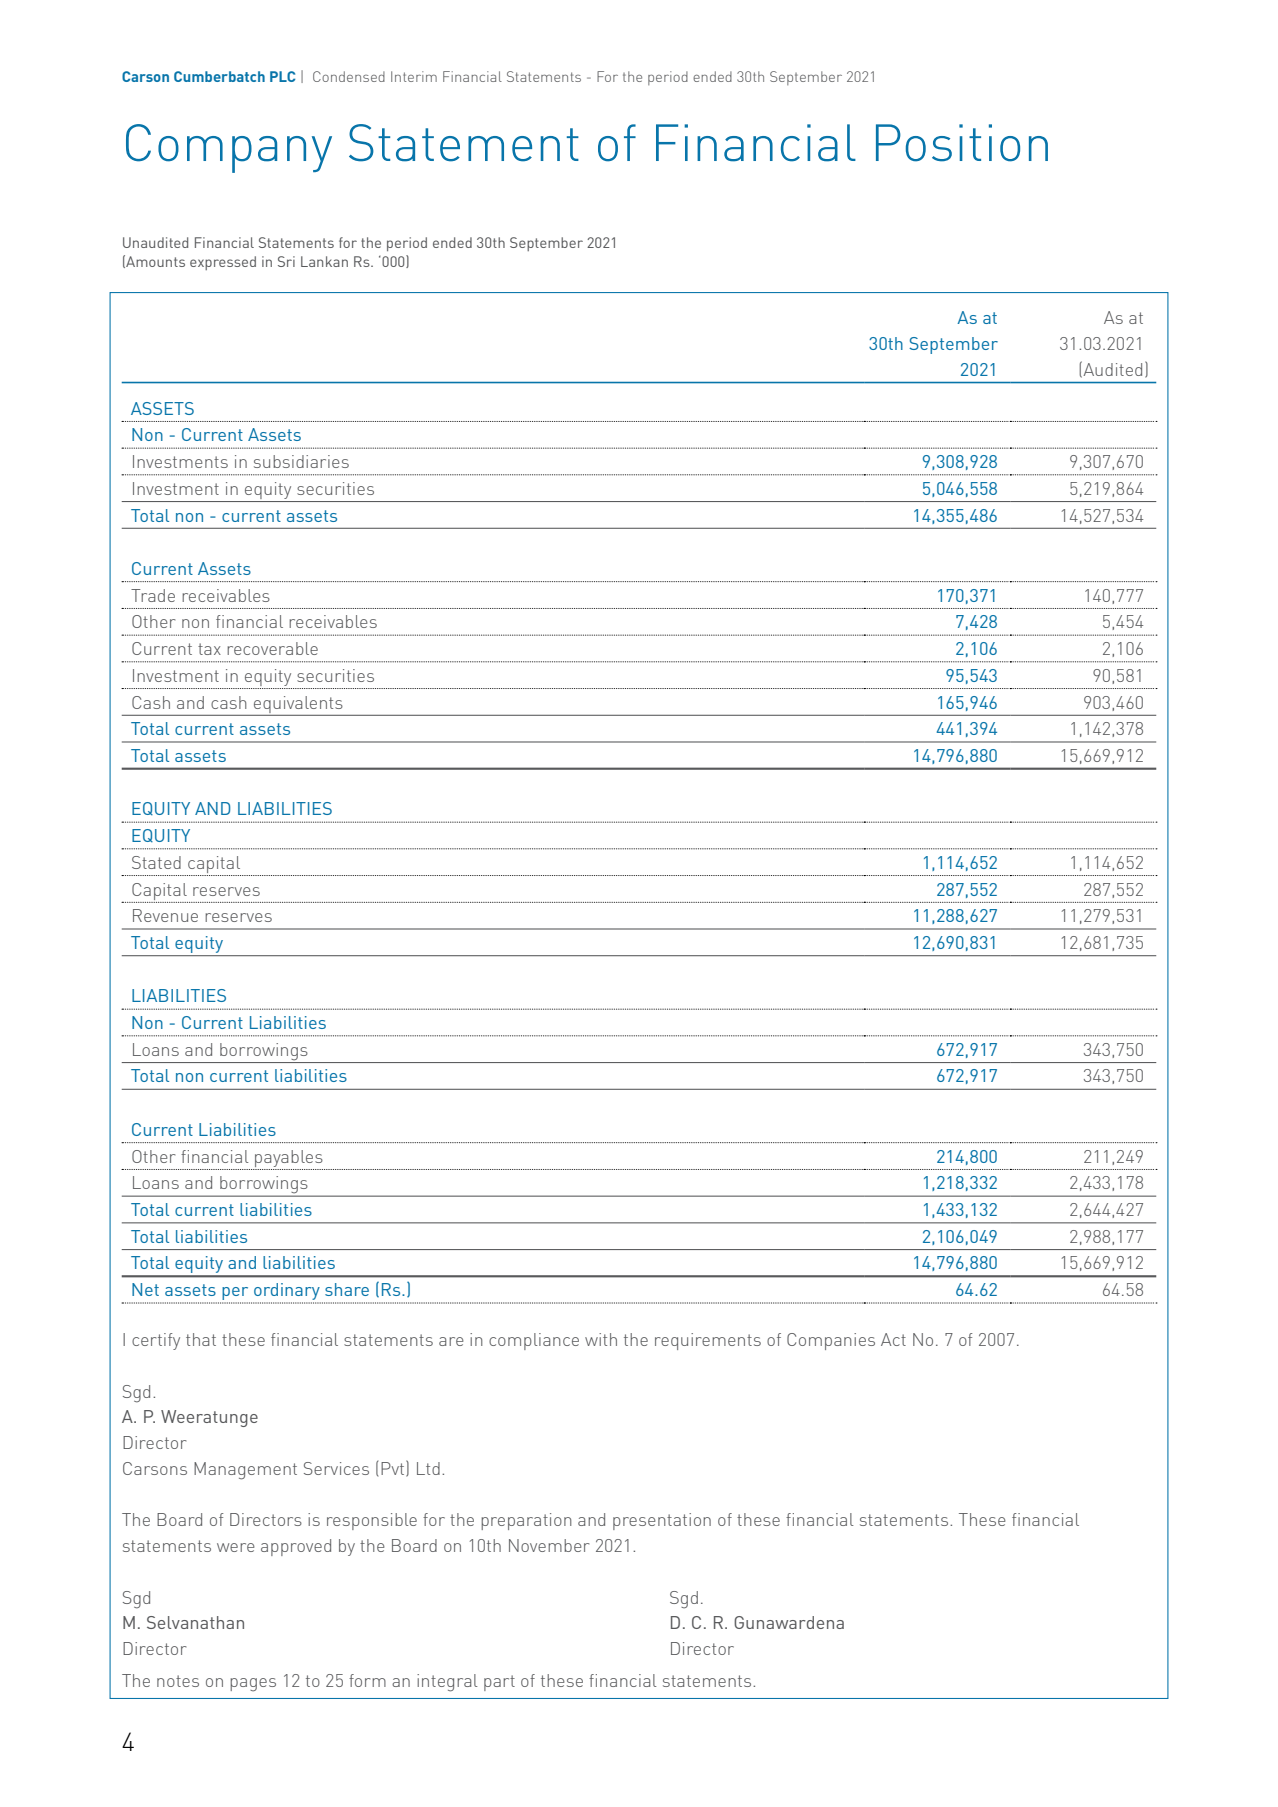  I want to click on presentation, so click(662, 1521).
